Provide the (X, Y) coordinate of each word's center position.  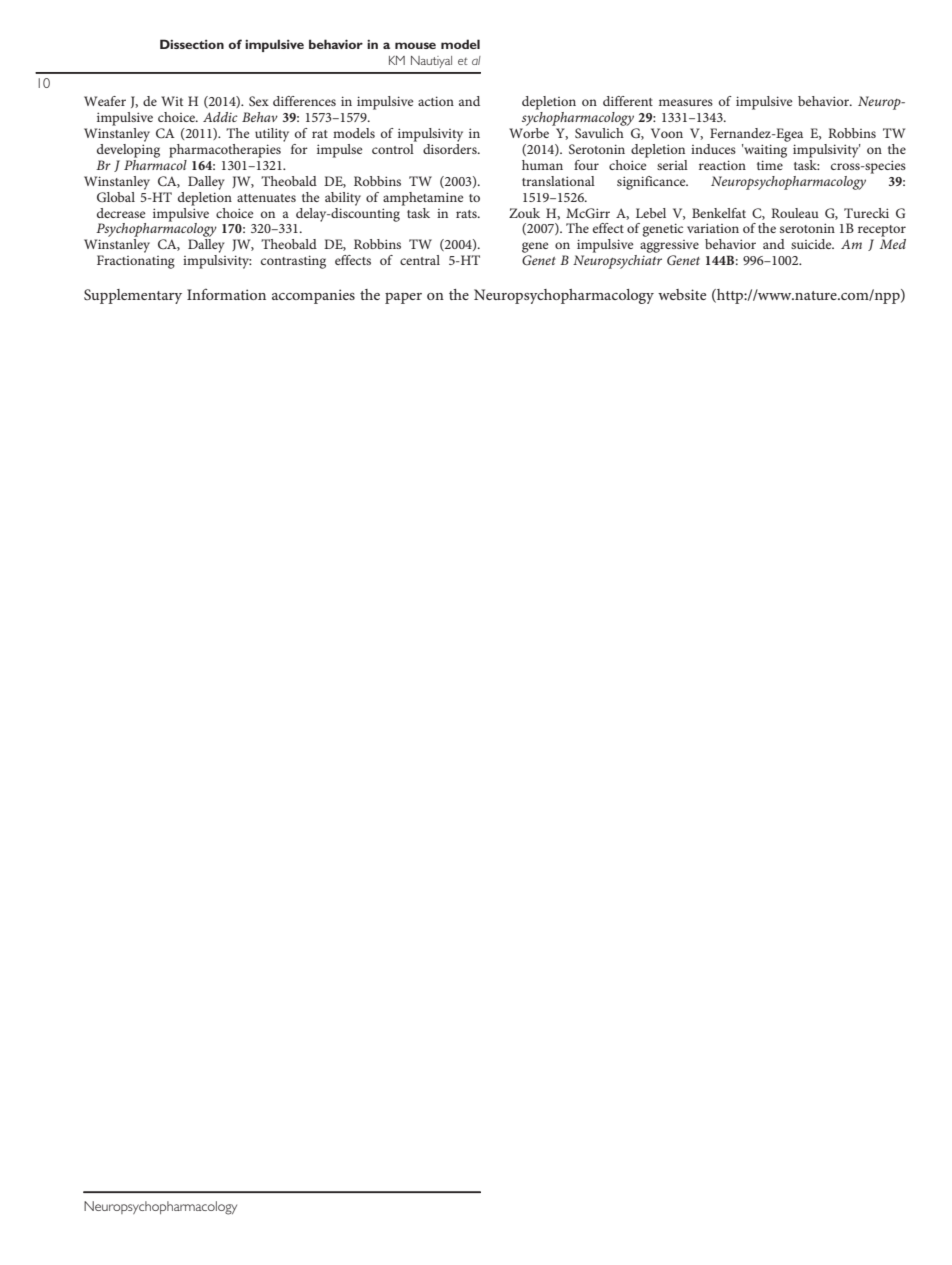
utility (272, 135)
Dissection (192, 44)
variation (713, 228)
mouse (415, 45)
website (682, 294)
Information (226, 294)
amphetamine (423, 199)
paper (403, 298)
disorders (451, 147)
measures (686, 102)
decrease (121, 213)
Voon (667, 133)
